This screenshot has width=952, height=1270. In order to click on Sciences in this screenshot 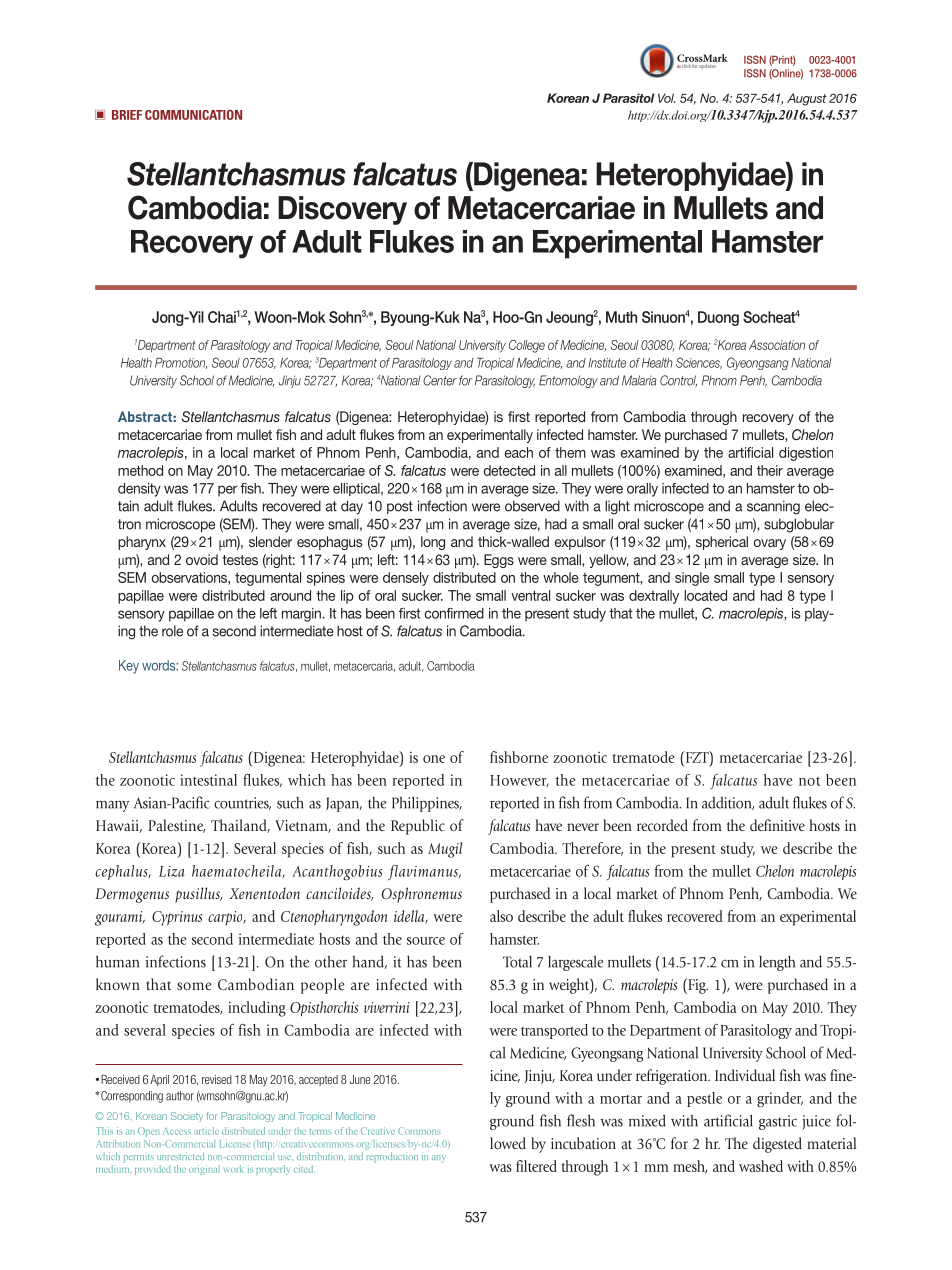, I will do `click(699, 363)`.
